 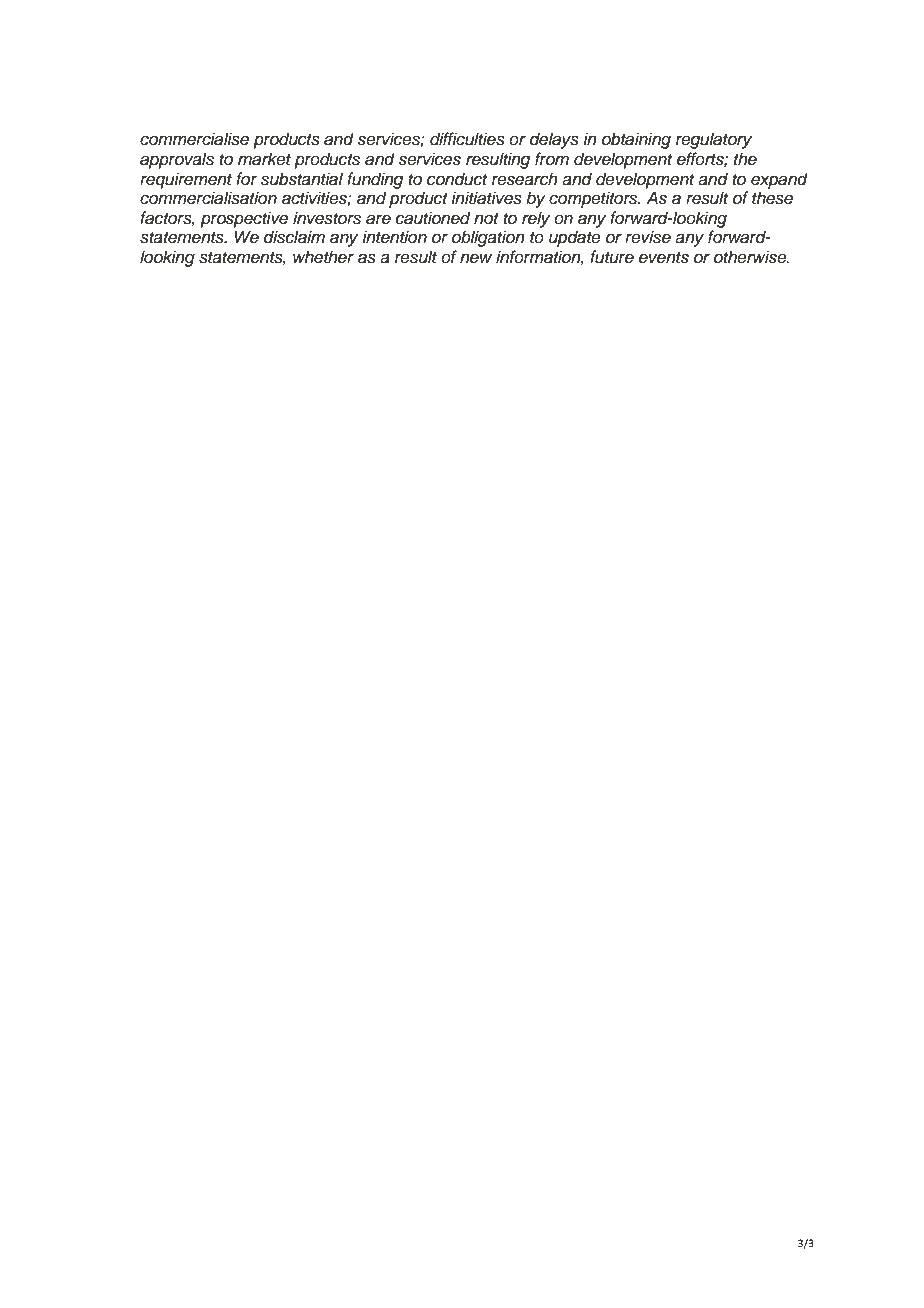 I want to click on initiatives, so click(x=486, y=198).
